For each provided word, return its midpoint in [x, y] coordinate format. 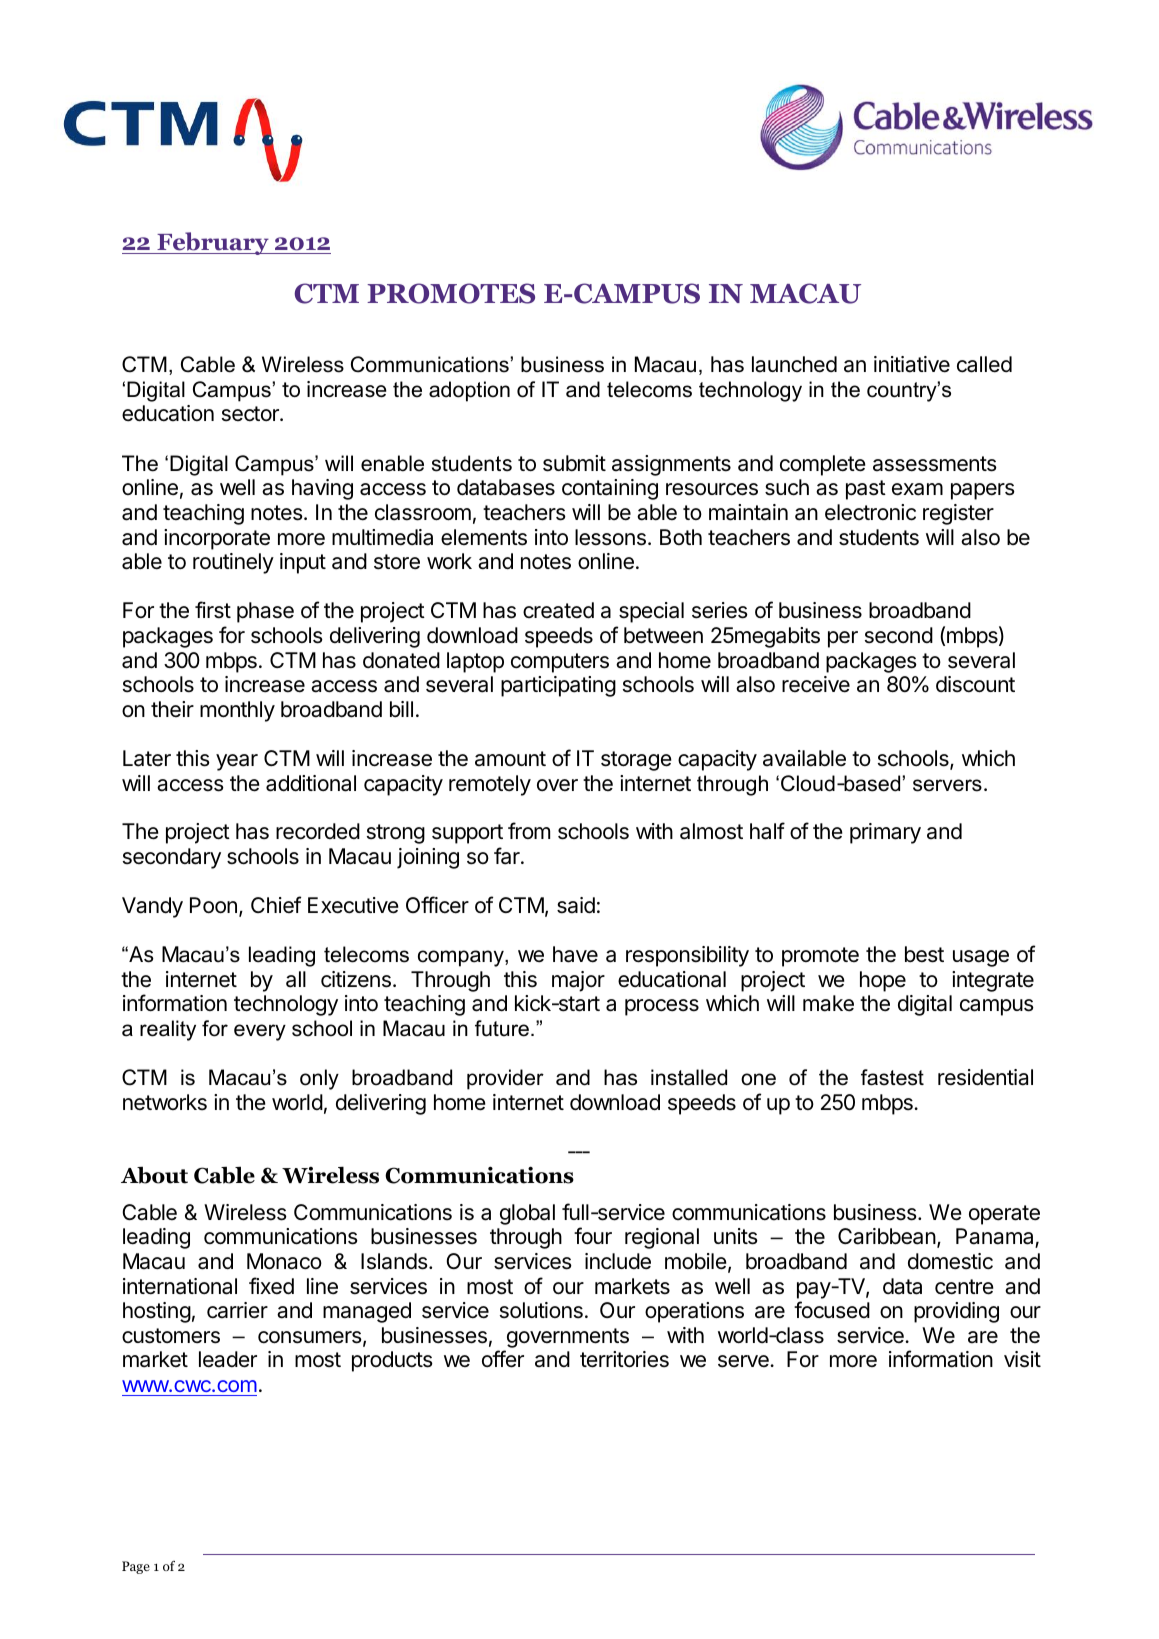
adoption [469, 391]
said [576, 905]
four [593, 1235]
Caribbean [887, 1236]
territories [624, 1359]
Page [136, 1567]
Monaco [284, 1261]
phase [265, 612]
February [213, 243]
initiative [912, 364]
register [958, 514]
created [558, 610]
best [924, 954]
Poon [213, 905]
